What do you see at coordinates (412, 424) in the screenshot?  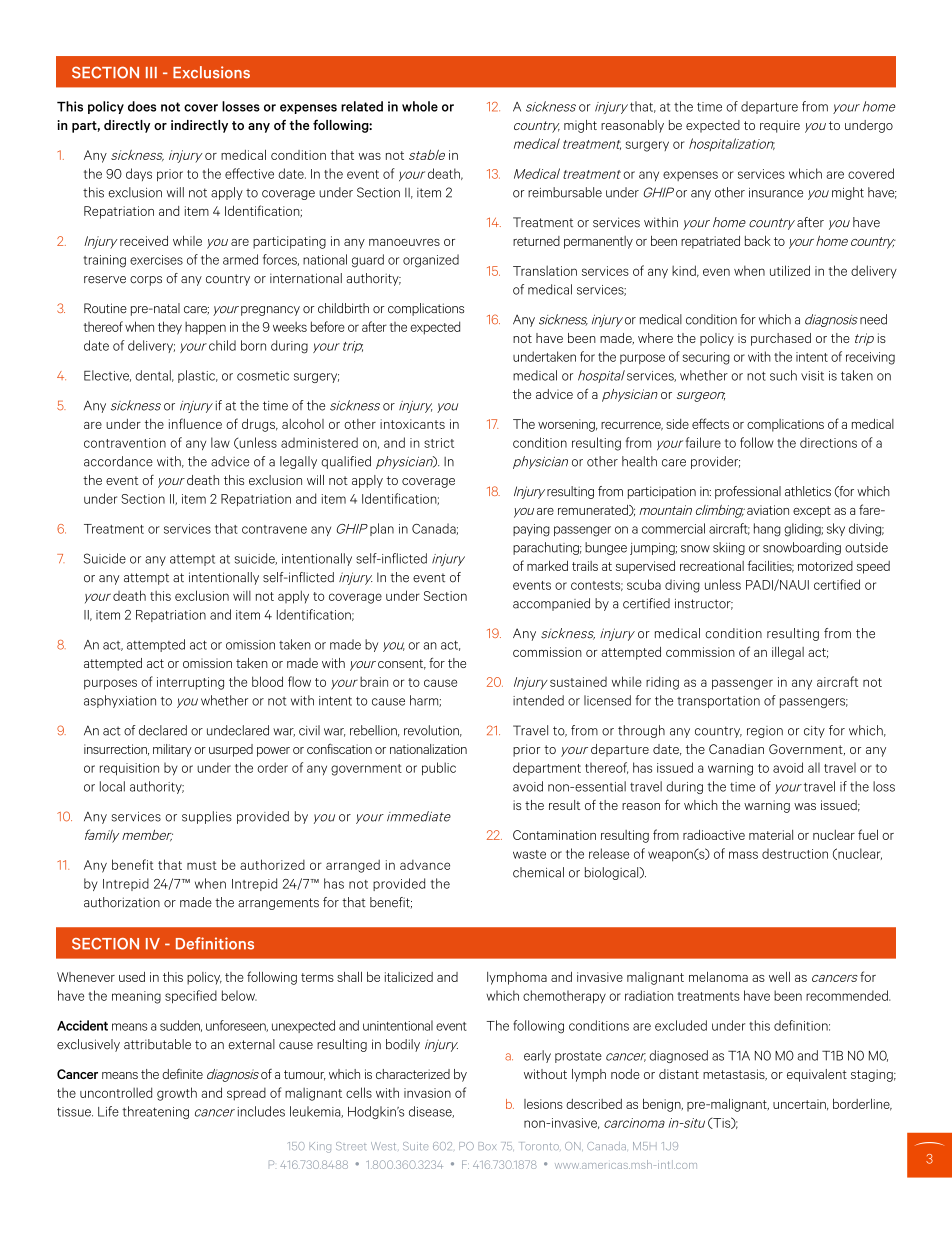 I see `intoxicants` at bounding box center [412, 424].
